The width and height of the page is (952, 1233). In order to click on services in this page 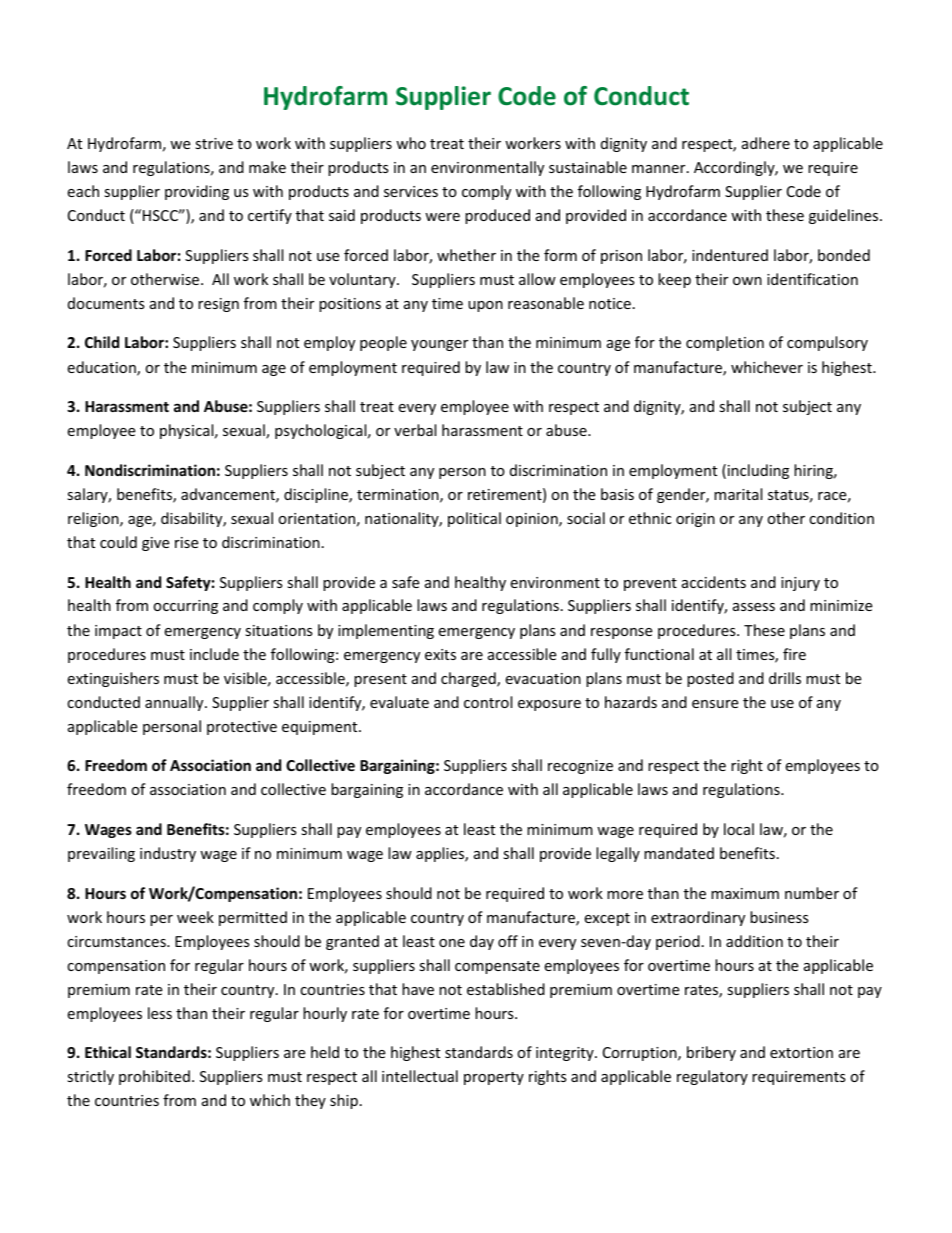, I will do `click(411, 191)`.
